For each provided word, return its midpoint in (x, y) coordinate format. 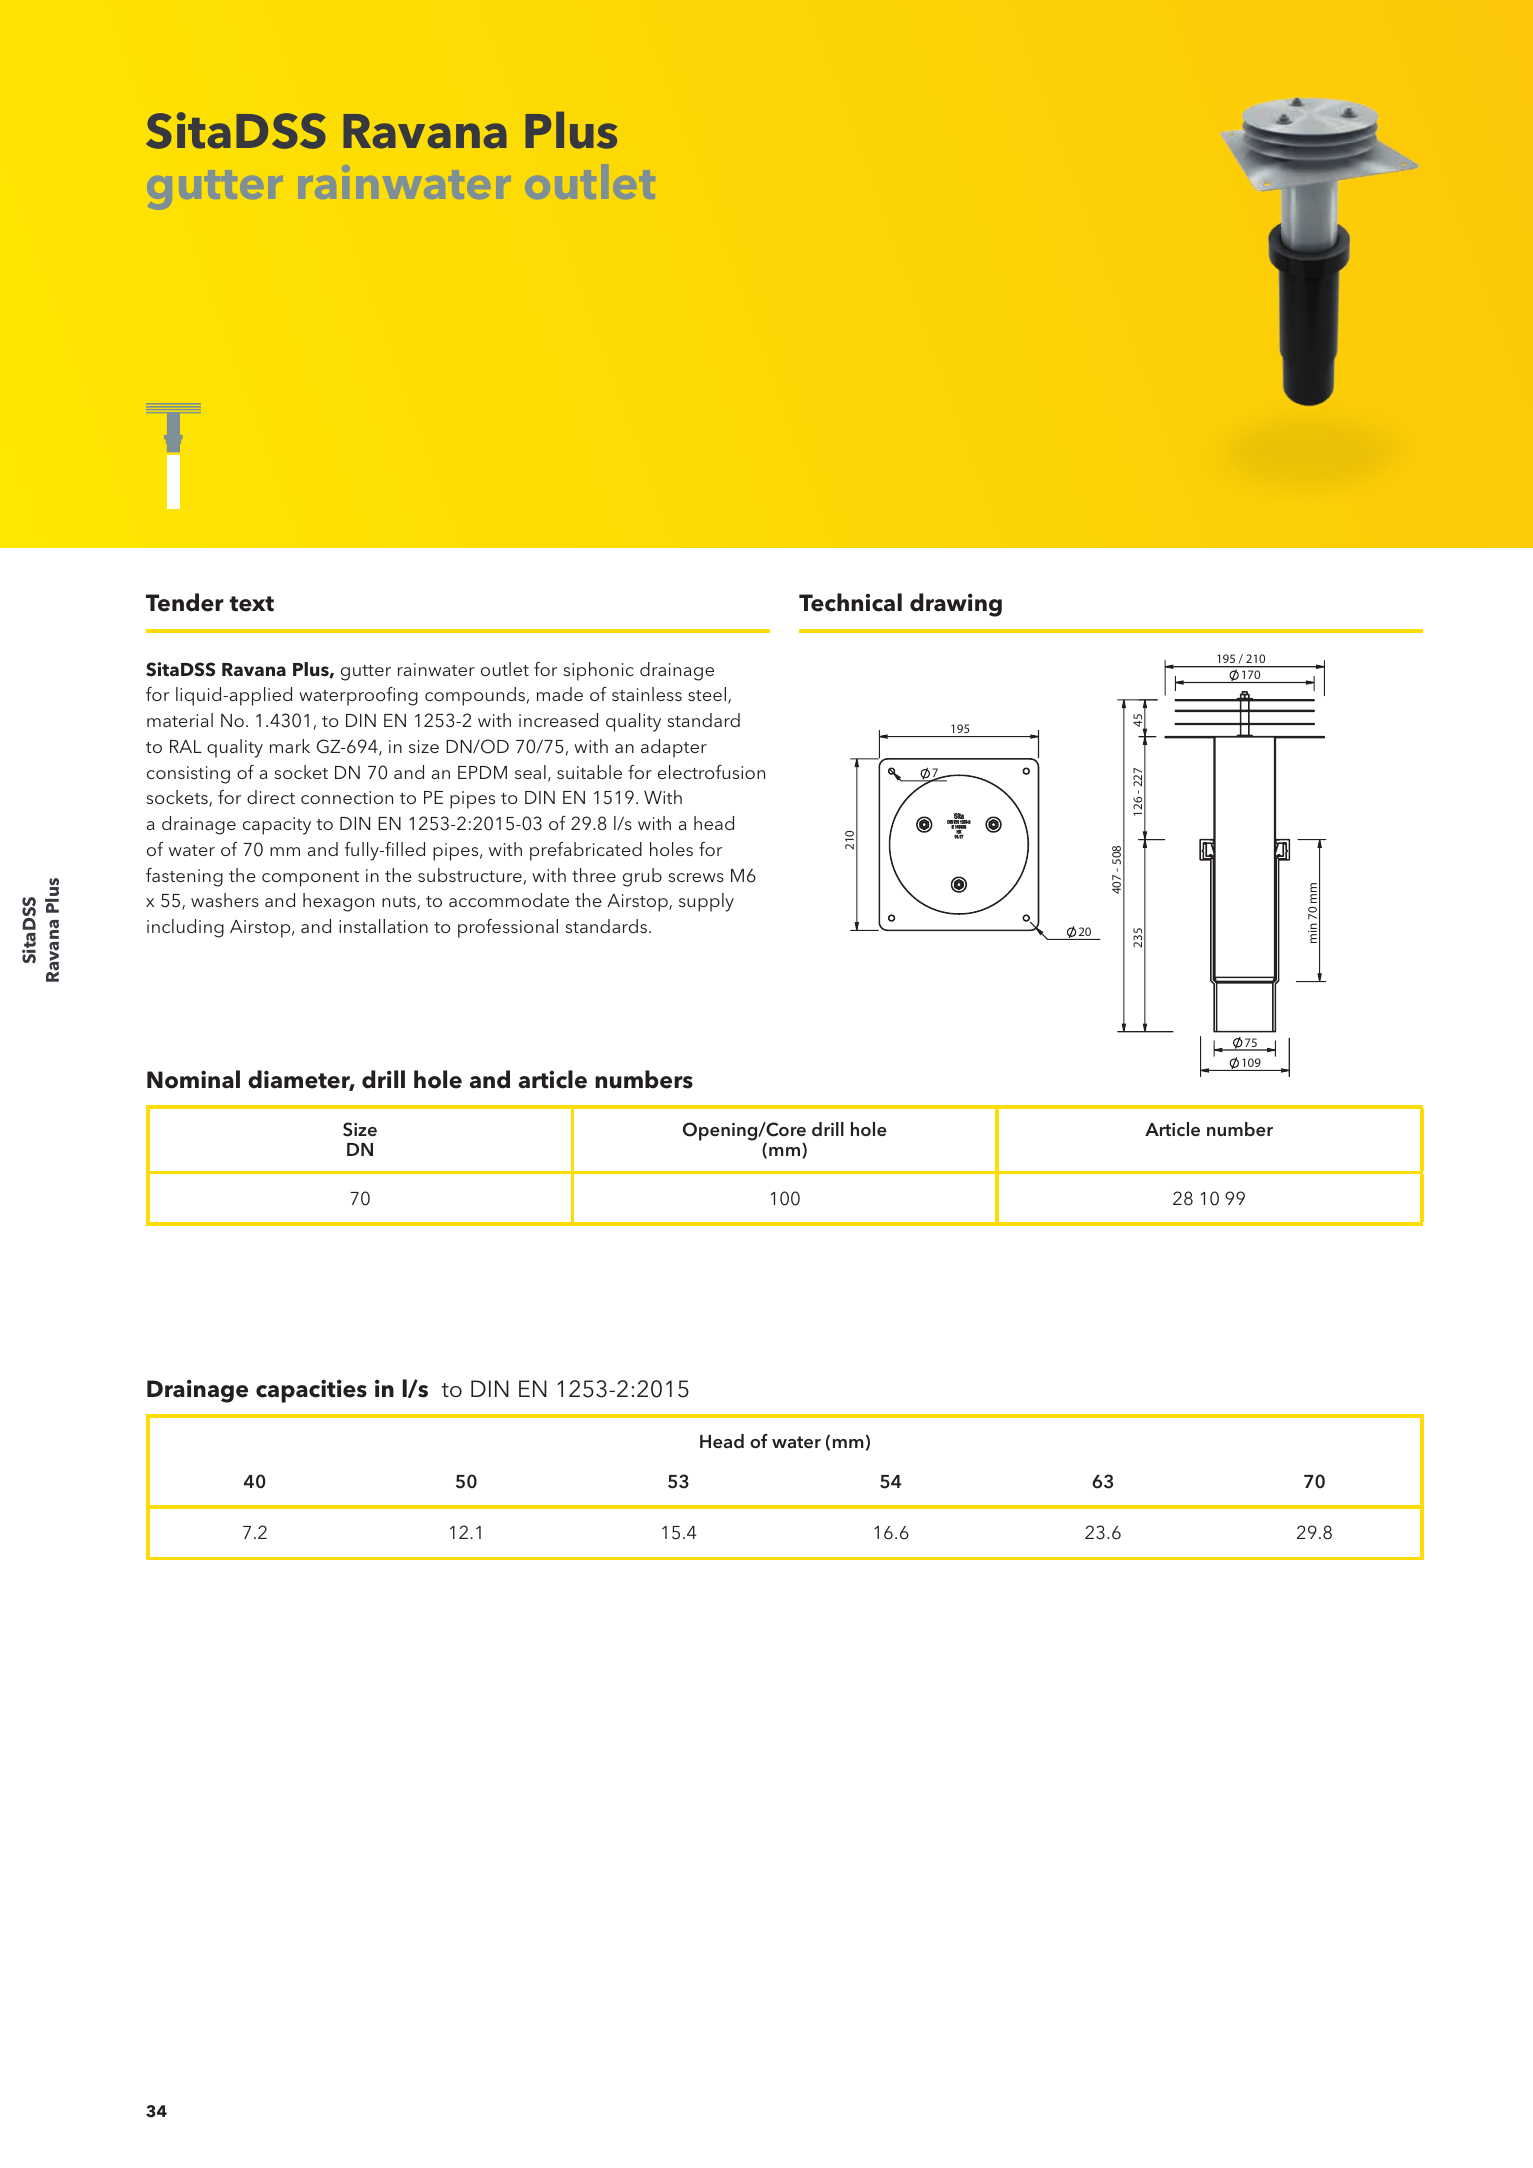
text (252, 604)
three (594, 875)
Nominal (193, 1079)
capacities (311, 1391)
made (560, 694)
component (310, 879)
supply (706, 902)
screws (696, 877)
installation (383, 926)
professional (508, 928)
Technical (850, 602)
